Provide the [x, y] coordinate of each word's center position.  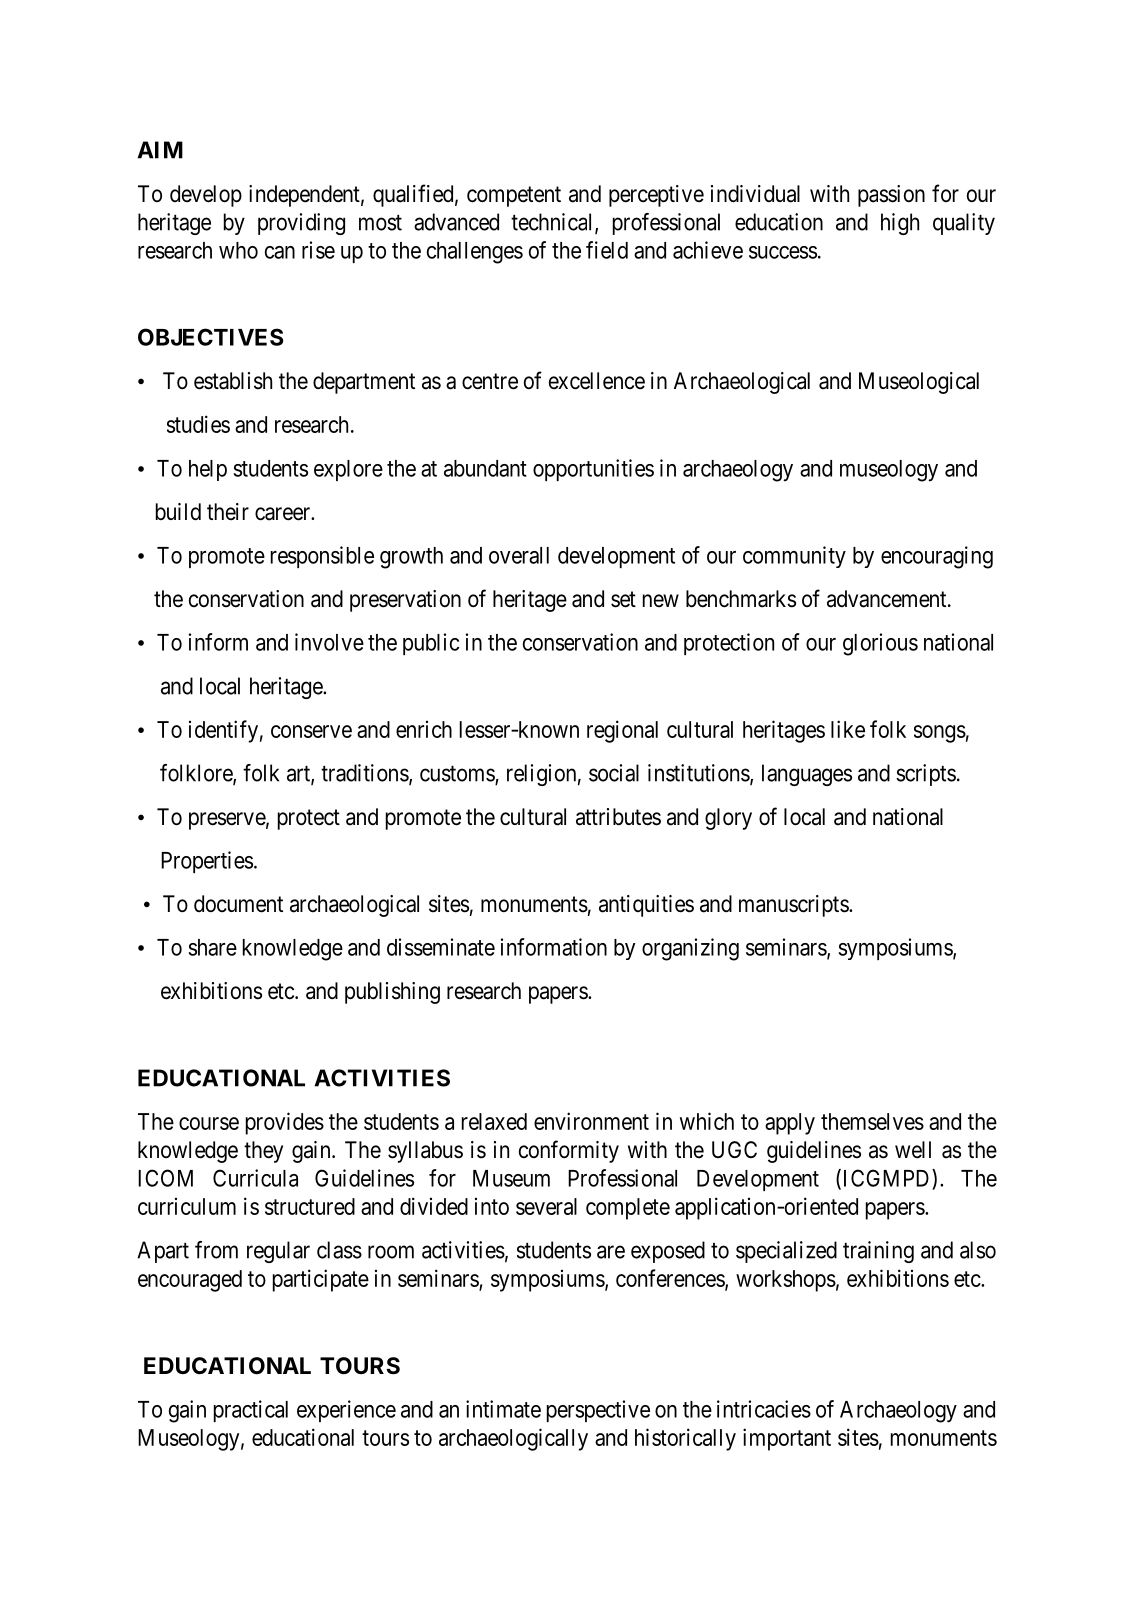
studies [198, 424]
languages [807, 775]
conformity [569, 1151]
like [848, 729]
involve [329, 642]
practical [251, 1411]
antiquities [646, 906]
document [238, 904]
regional [622, 731]
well [913, 1150]
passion [891, 196]
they [263, 1152]
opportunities [593, 470]
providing [301, 224]
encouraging [937, 557]
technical [553, 223]
